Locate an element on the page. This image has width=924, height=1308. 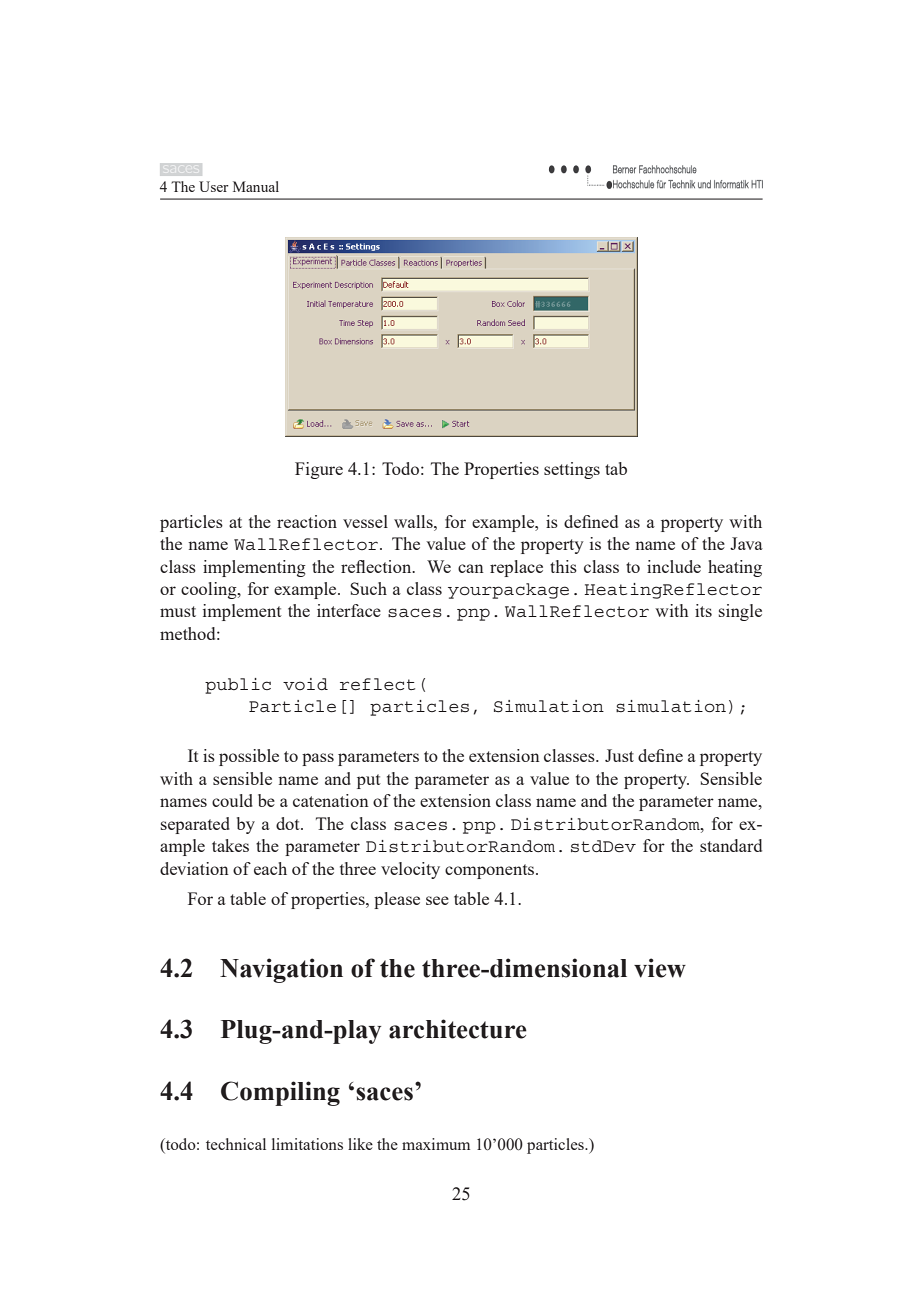
User is located at coordinates (214, 186).
